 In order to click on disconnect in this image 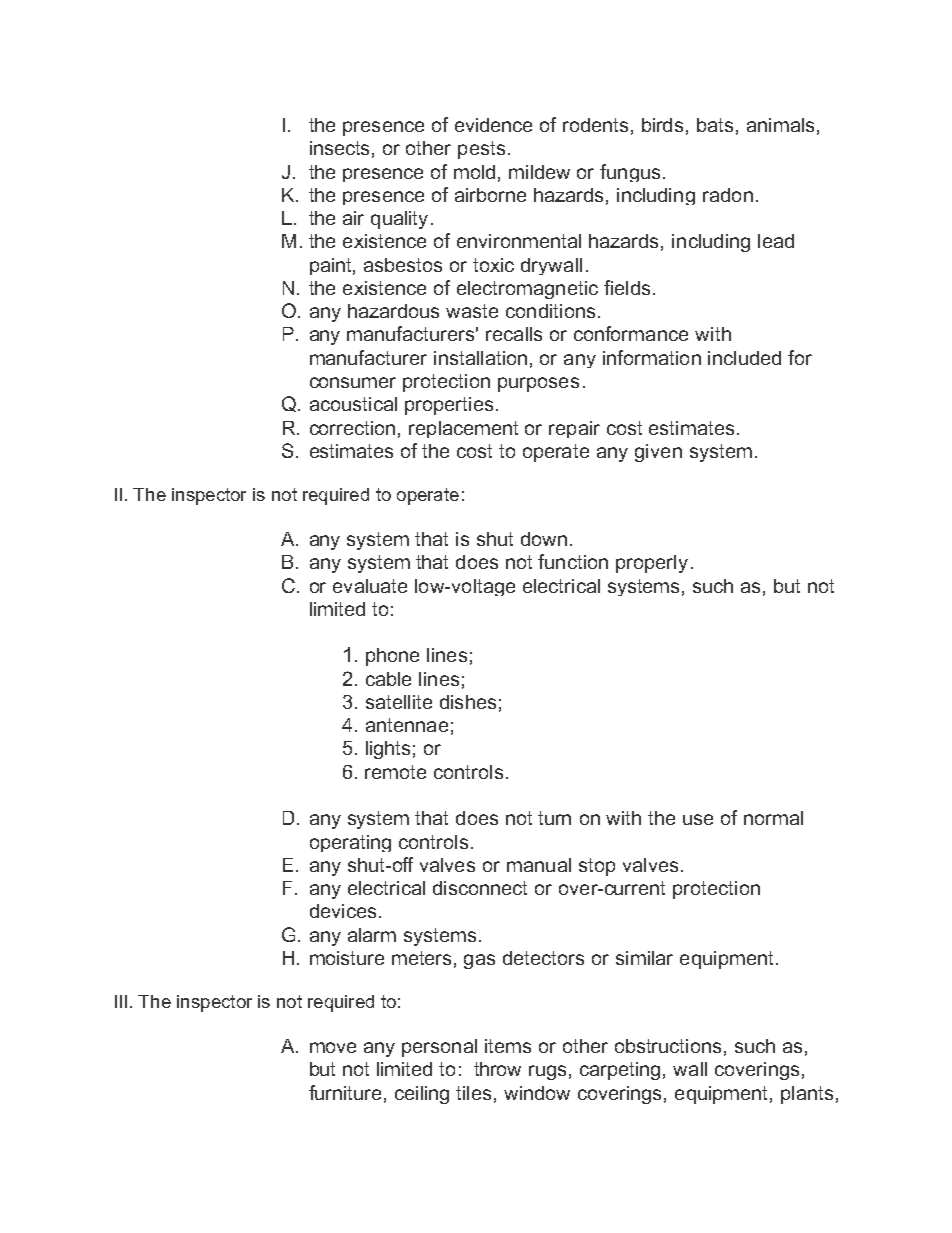, I will do `click(480, 888)`.
